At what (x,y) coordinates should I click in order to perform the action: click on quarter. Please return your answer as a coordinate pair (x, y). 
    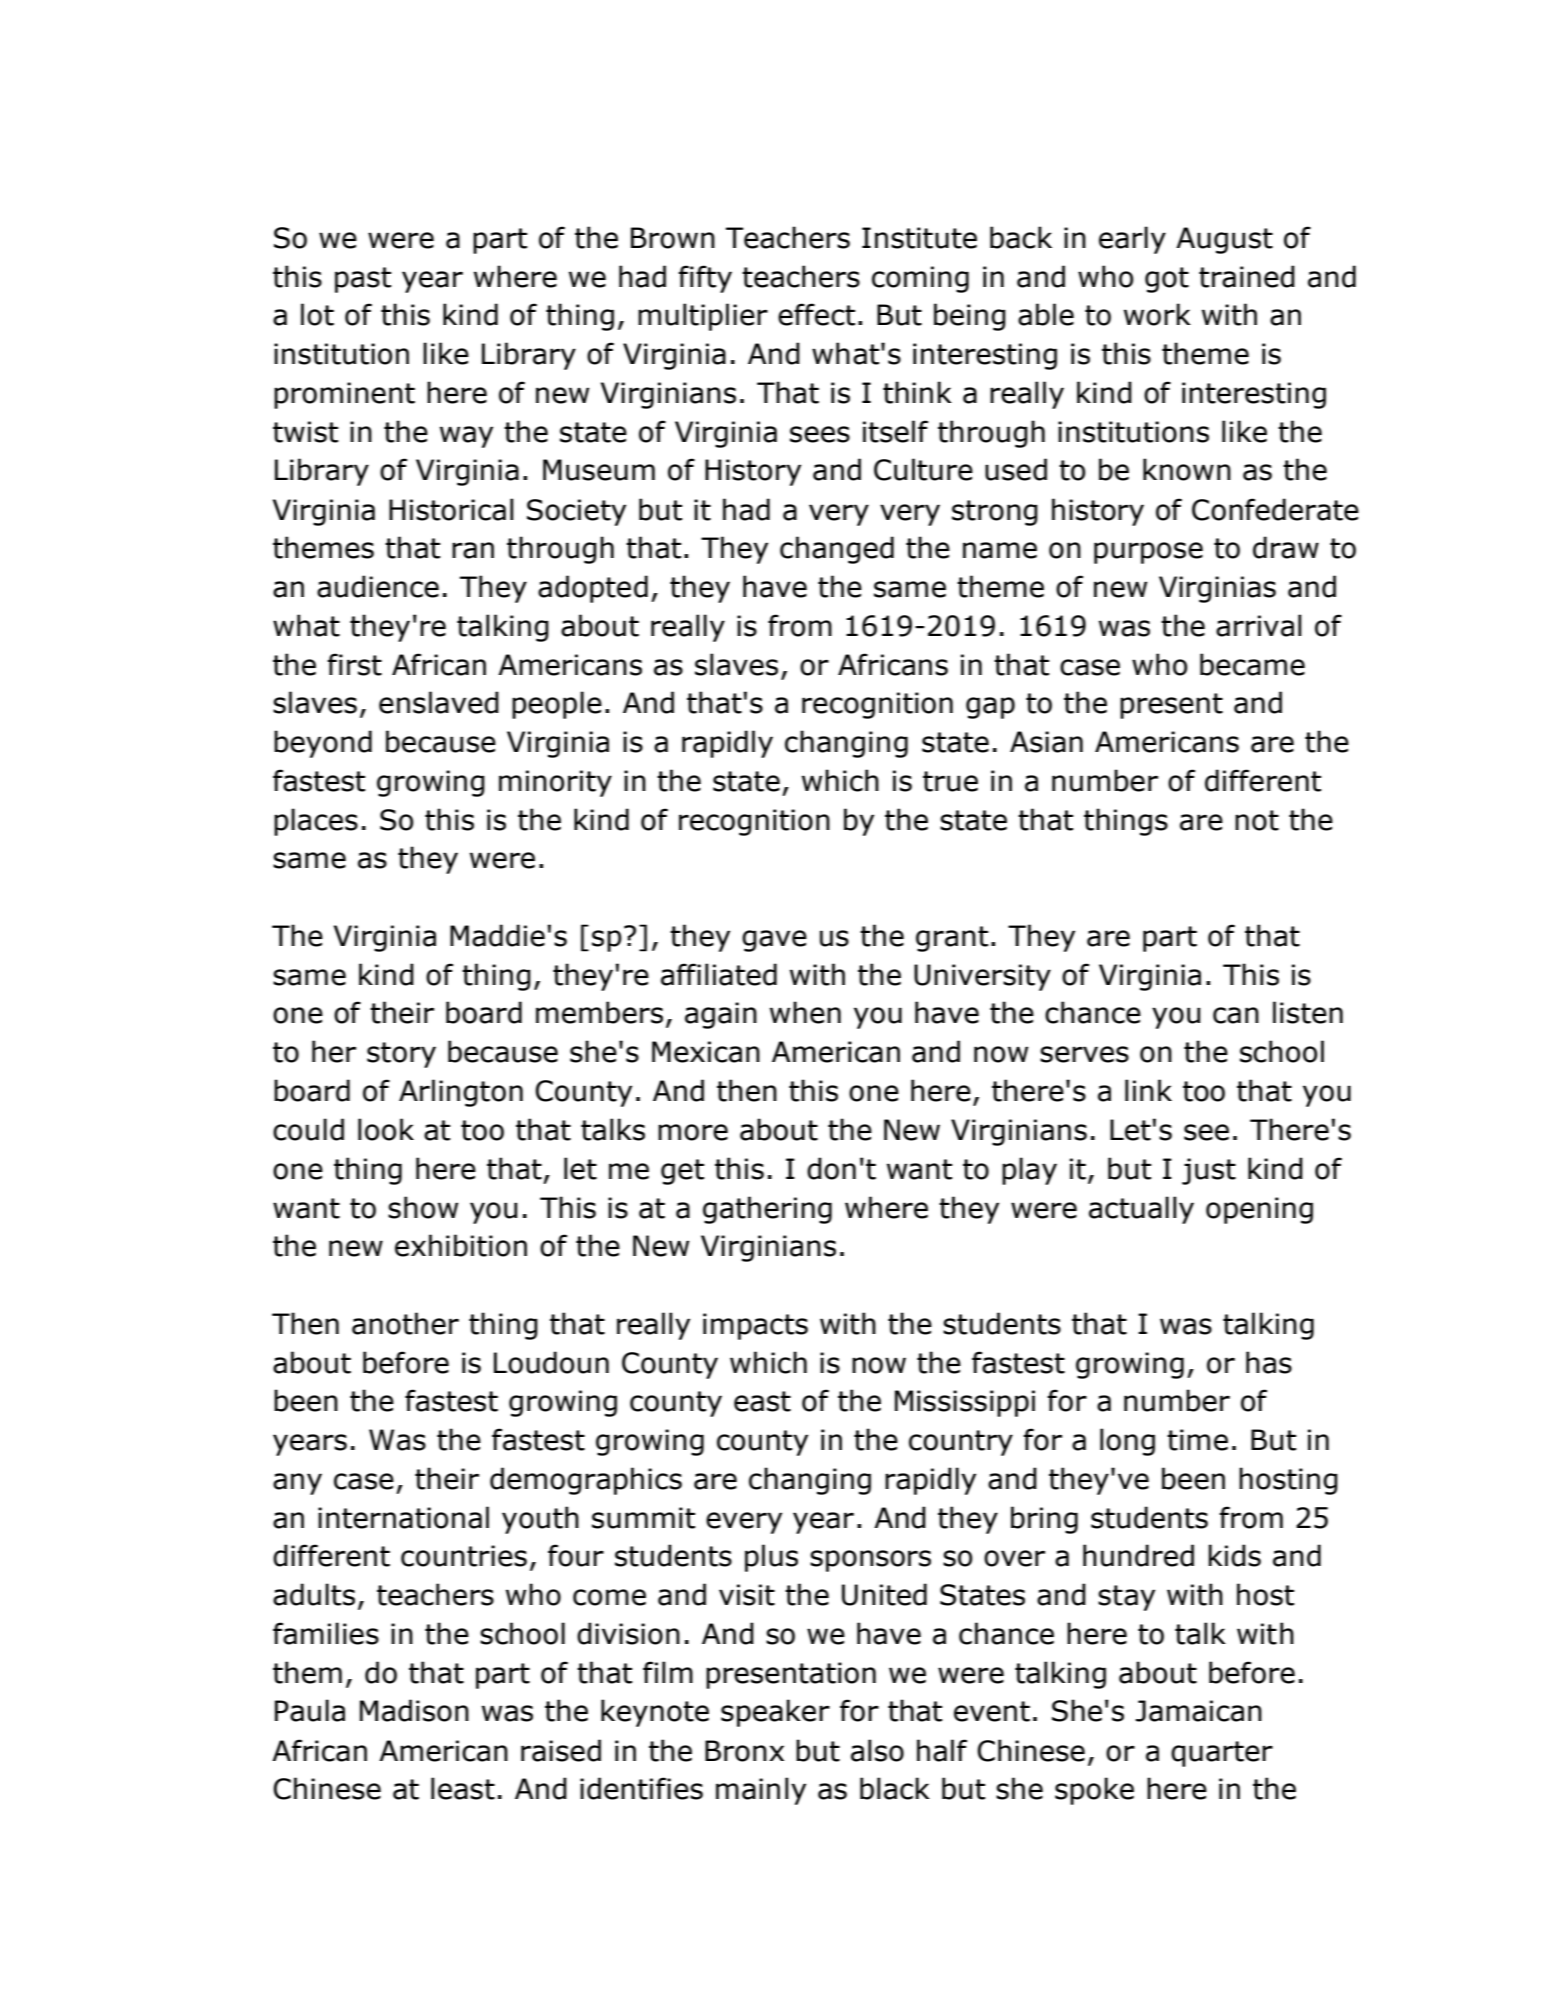
    Looking at the image, I should click on (1222, 1754).
